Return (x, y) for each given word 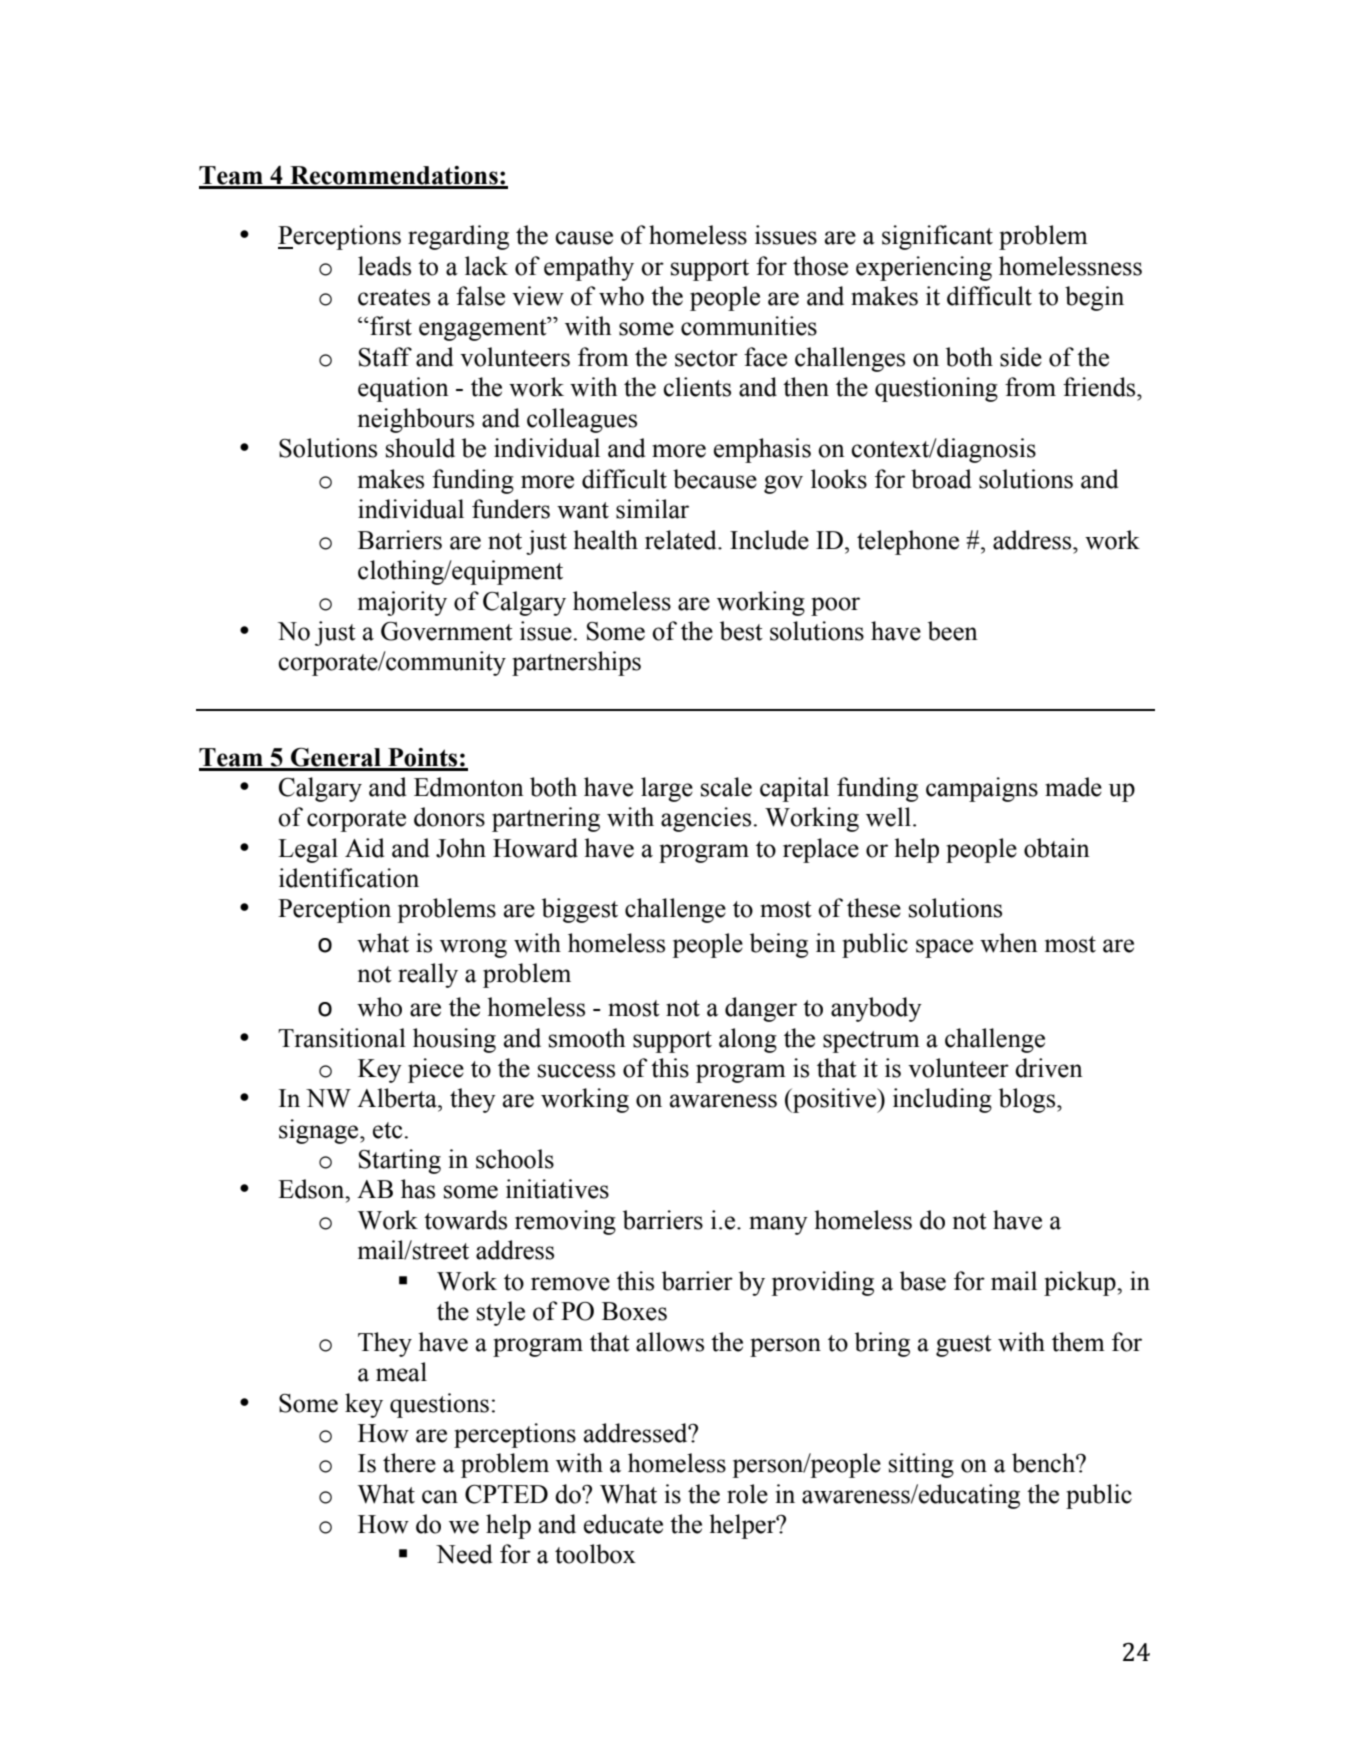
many (778, 1225)
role (747, 1494)
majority (402, 603)
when (1009, 943)
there (409, 1463)
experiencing (924, 268)
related (682, 540)
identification (349, 878)
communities (749, 326)
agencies (706, 819)
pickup (1081, 1283)
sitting (921, 1465)
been (953, 631)
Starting (400, 1161)
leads (384, 266)
